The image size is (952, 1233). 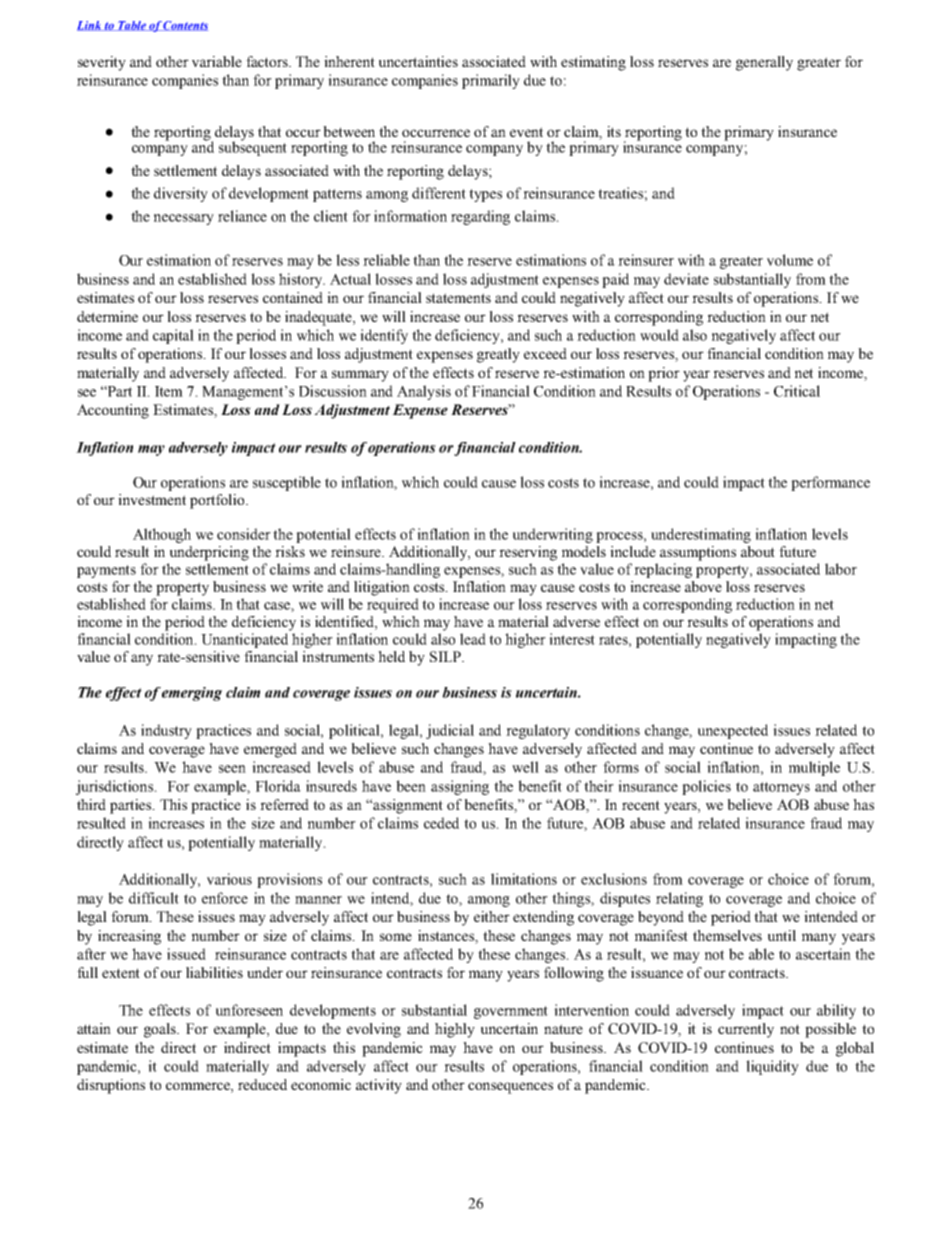 What do you see at coordinates (758, 551) in the image?
I see `about` at bounding box center [758, 551].
